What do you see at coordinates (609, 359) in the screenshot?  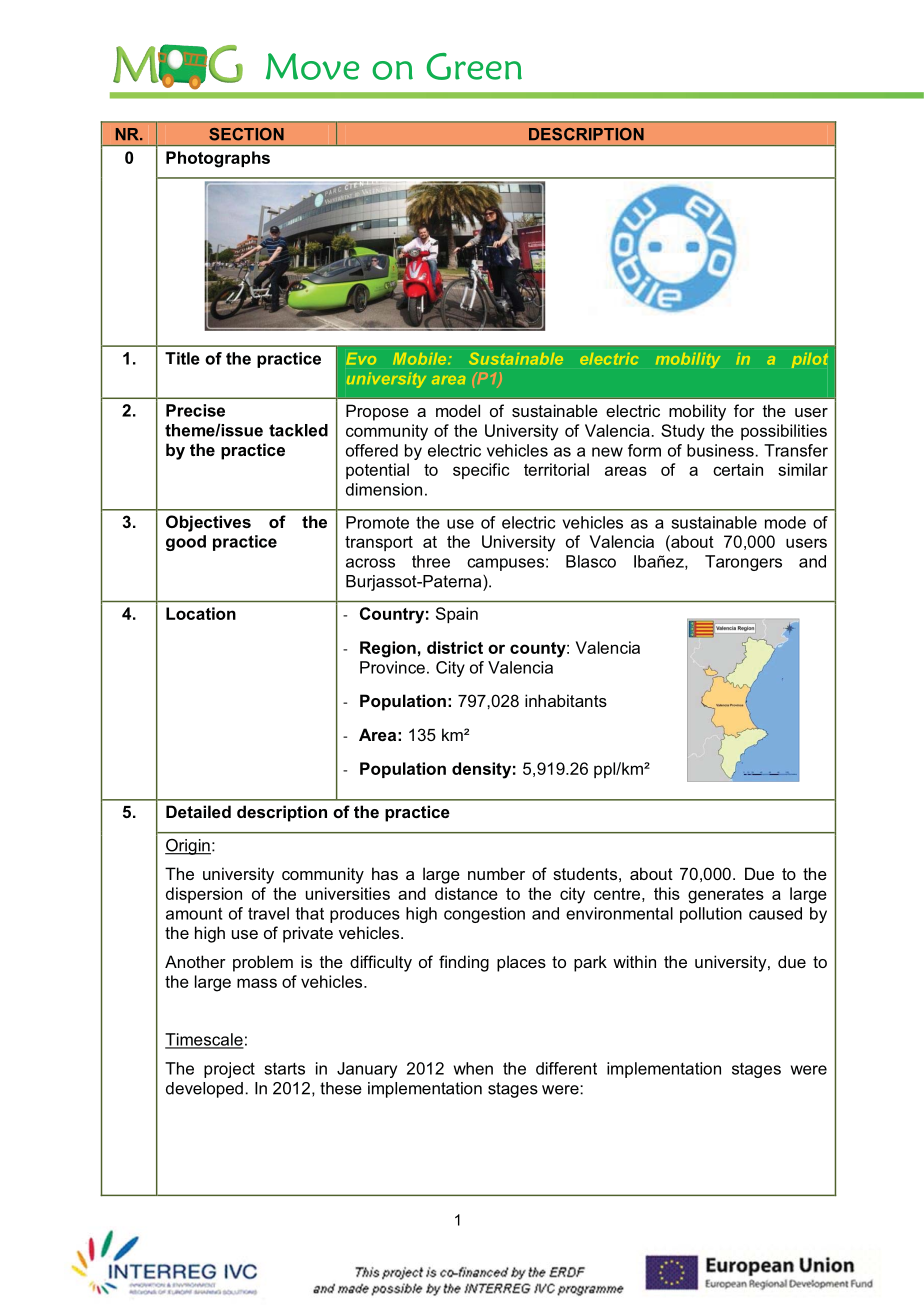 I see `electric` at bounding box center [609, 359].
